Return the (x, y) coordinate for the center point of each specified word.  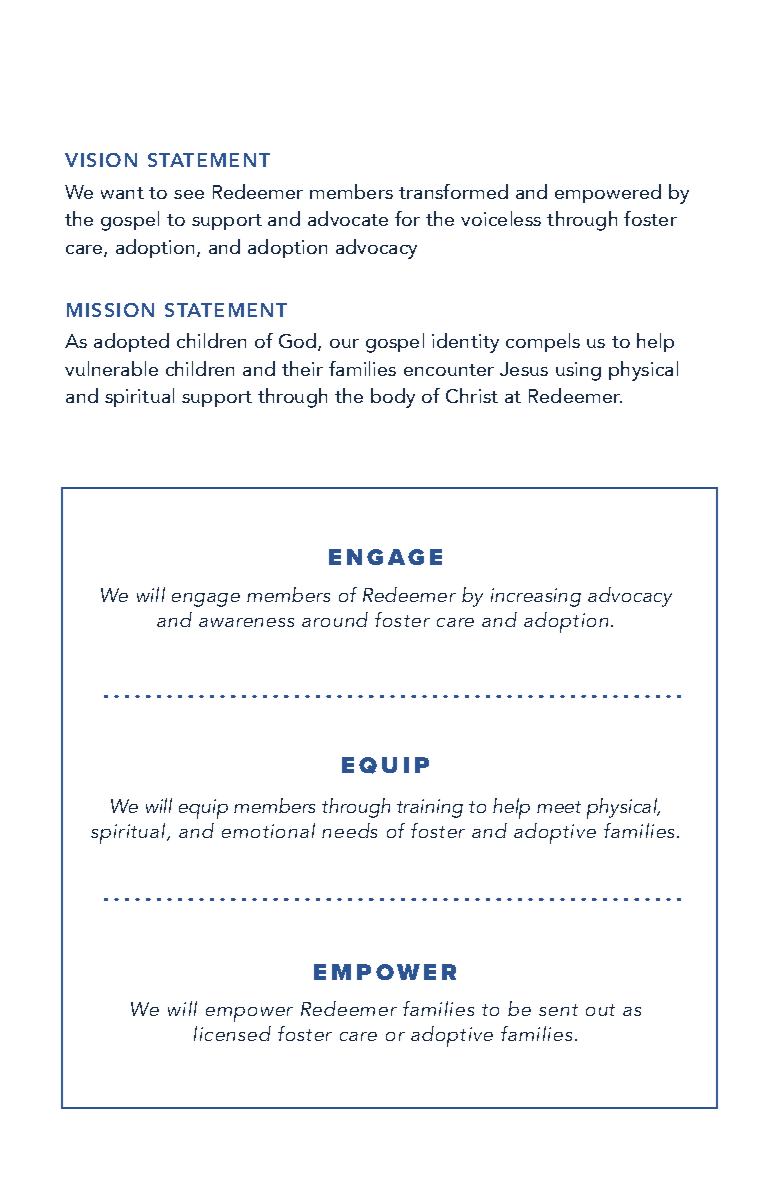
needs (349, 830)
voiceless (501, 218)
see (189, 194)
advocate (348, 218)
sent (558, 1010)
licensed (232, 1033)
